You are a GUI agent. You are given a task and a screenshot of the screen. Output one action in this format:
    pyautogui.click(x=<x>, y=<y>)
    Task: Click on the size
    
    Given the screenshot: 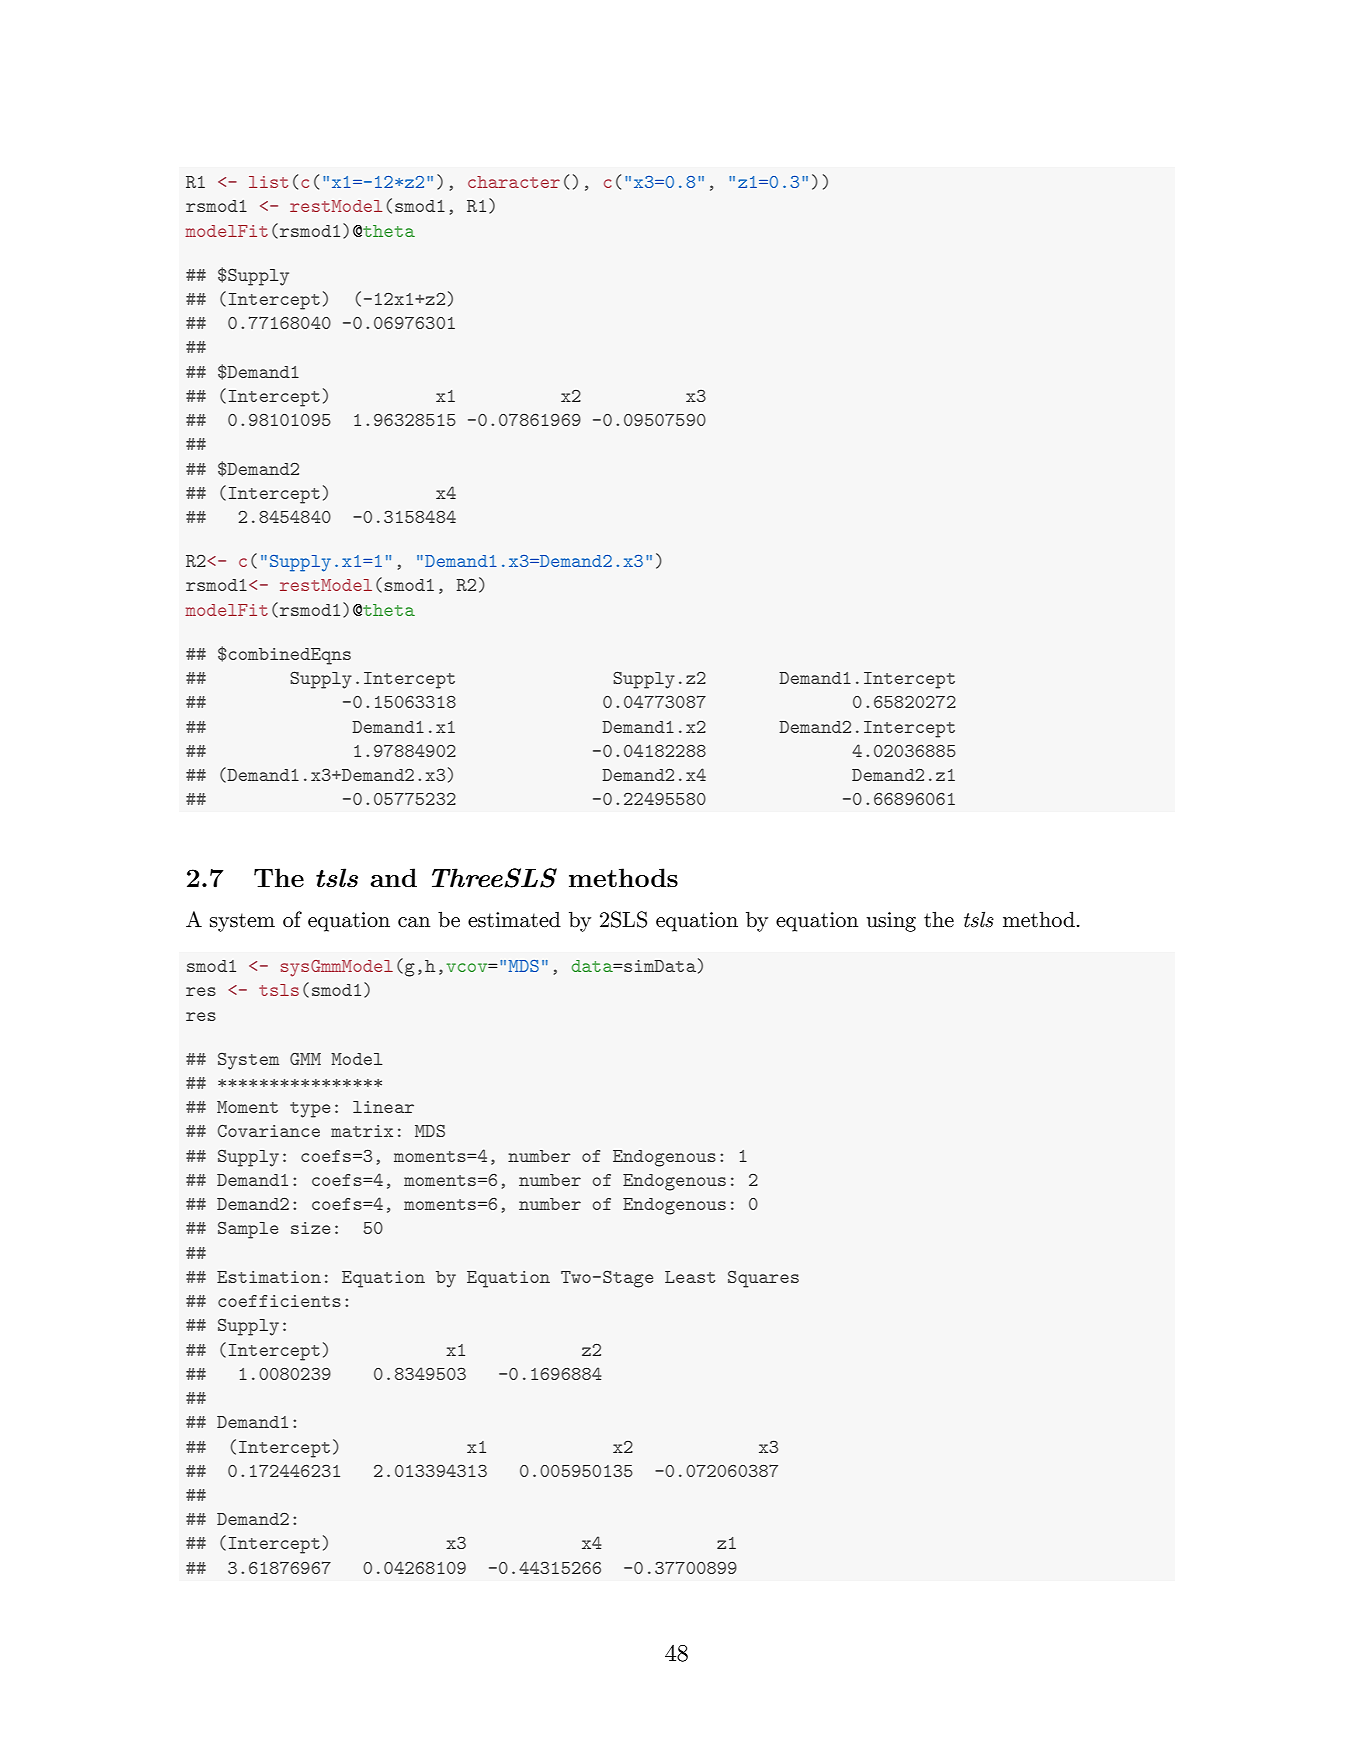 What is the action you would take?
    pyautogui.click(x=310, y=1228)
